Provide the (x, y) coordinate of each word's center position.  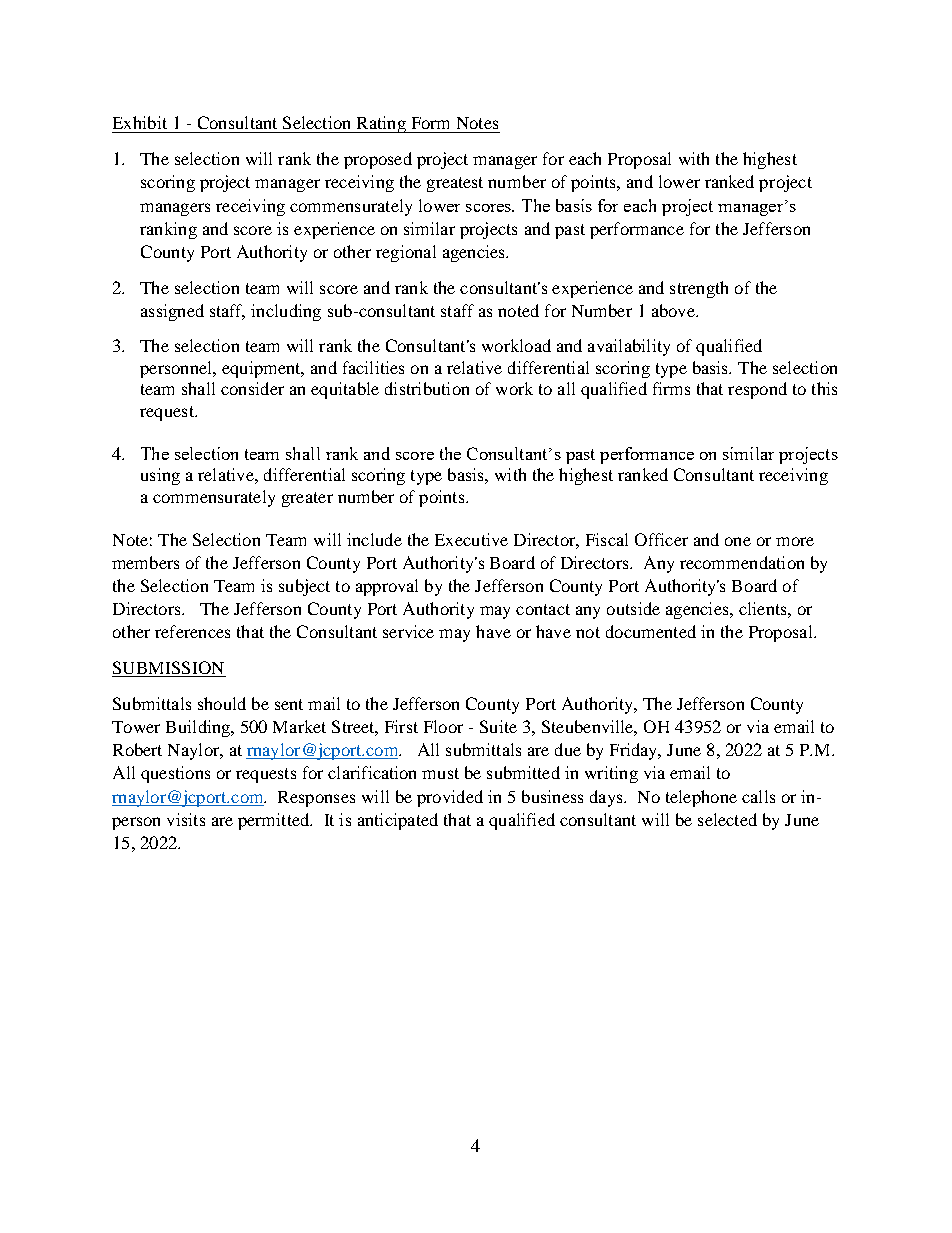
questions (175, 774)
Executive (471, 539)
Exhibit (140, 122)
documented (651, 631)
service (408, 631)
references (192, 631)
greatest (455, 184)
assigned (172, 312)
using (160, 476)
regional (406, 253)
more (795, 541)
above (674, 310)
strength (699, 289)
